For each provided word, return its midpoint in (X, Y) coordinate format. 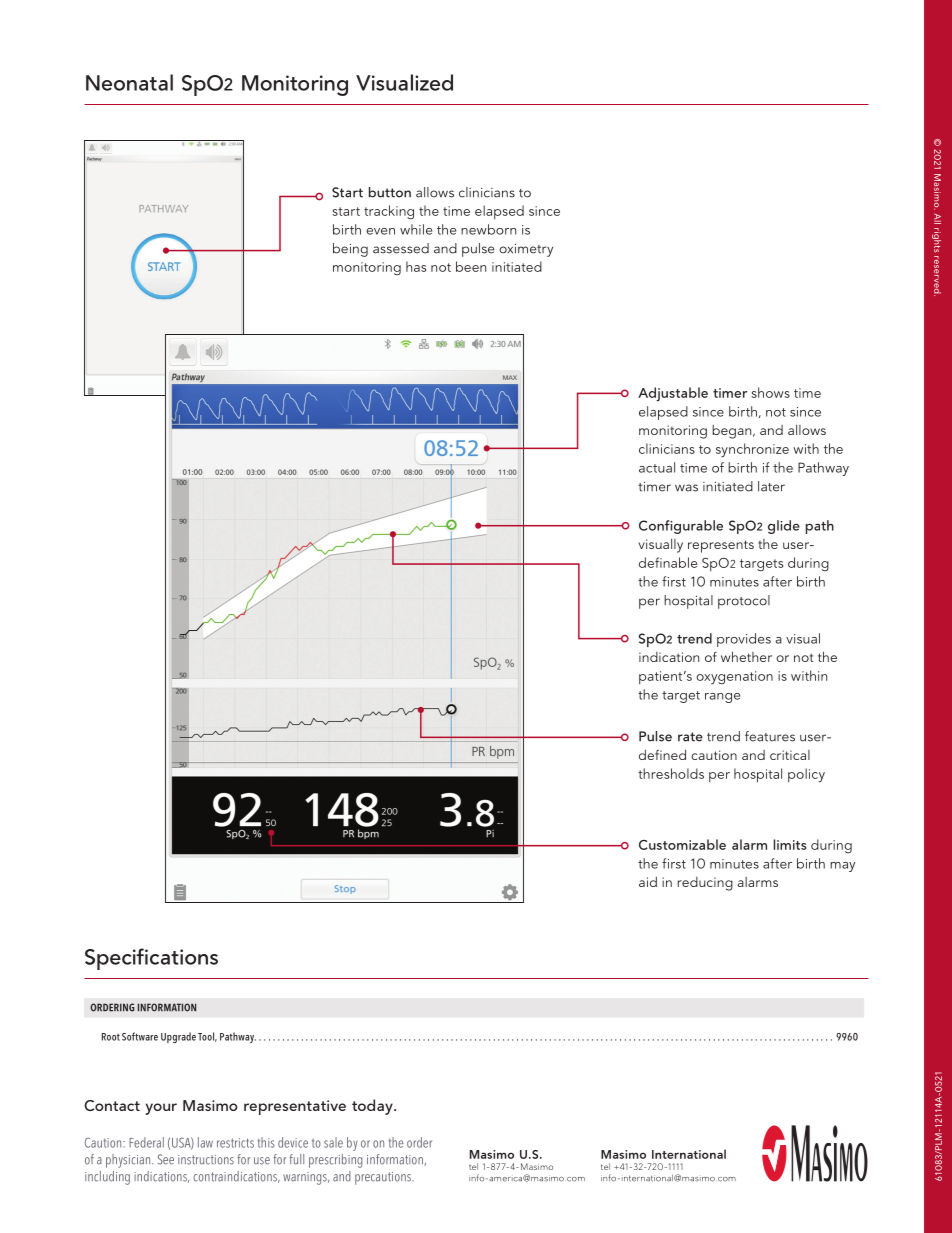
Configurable (681, 527)
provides (744, 640)
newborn (488, 229)
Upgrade (178, 1037)
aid (648, 881)
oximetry (526, 250)
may (842, 867)
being (350, 250)
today (373, 1107)
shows (770, 392)
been (471, 266)
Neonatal (129, 82)
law (205, 1142)
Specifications (151, 959)
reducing (705, 884)
